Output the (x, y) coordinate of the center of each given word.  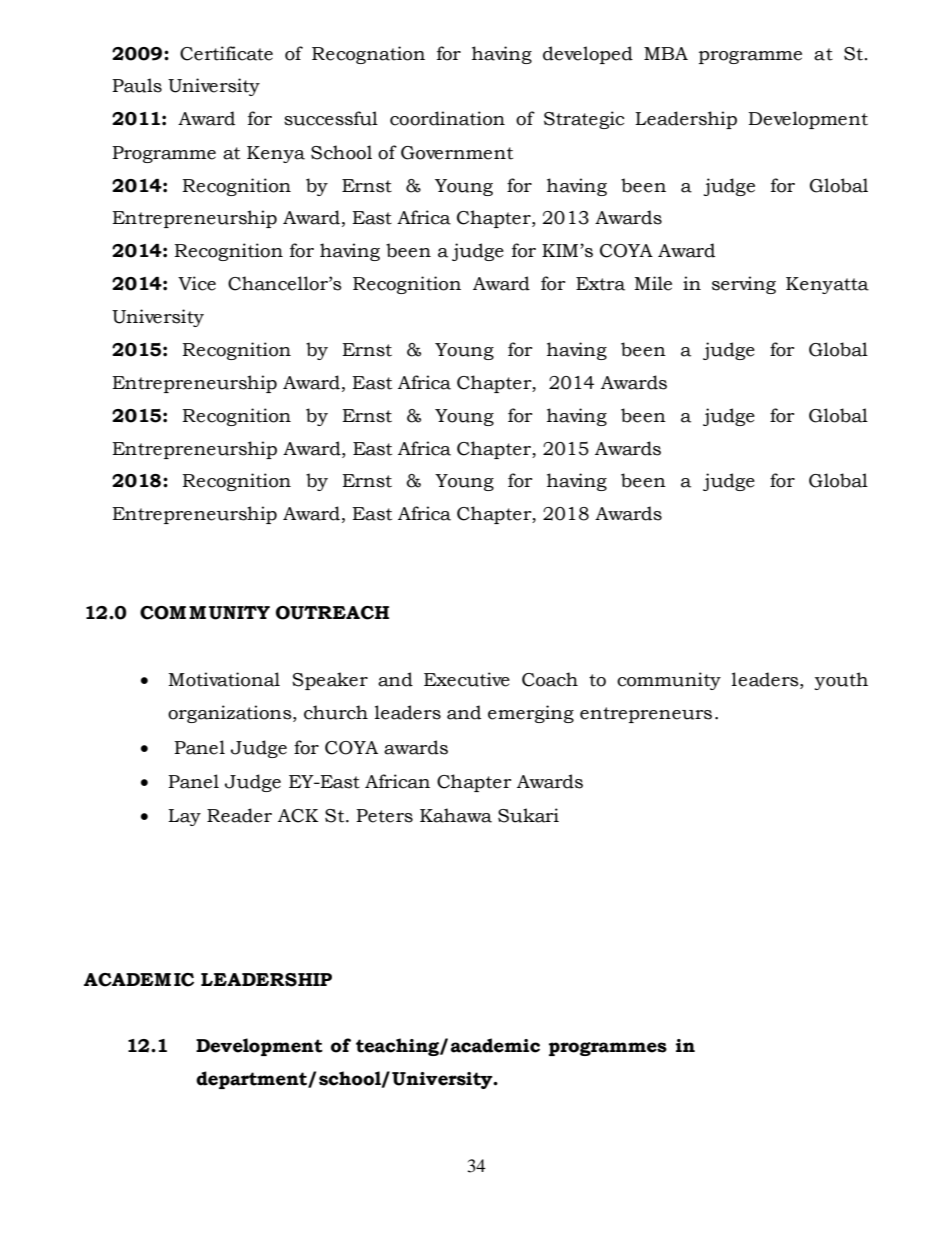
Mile (653, 283)
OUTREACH (332, 613)
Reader (239, 815)
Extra (600, 284)
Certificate (226, 53)
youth (841, 681)
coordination (447, 118)
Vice (197, 283)
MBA (666, 53)
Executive (467, 679)
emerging (531, 714)
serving (744, 285)
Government (457, 153)
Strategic (584, 120)
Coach (550, 679)
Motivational (224, 679)
